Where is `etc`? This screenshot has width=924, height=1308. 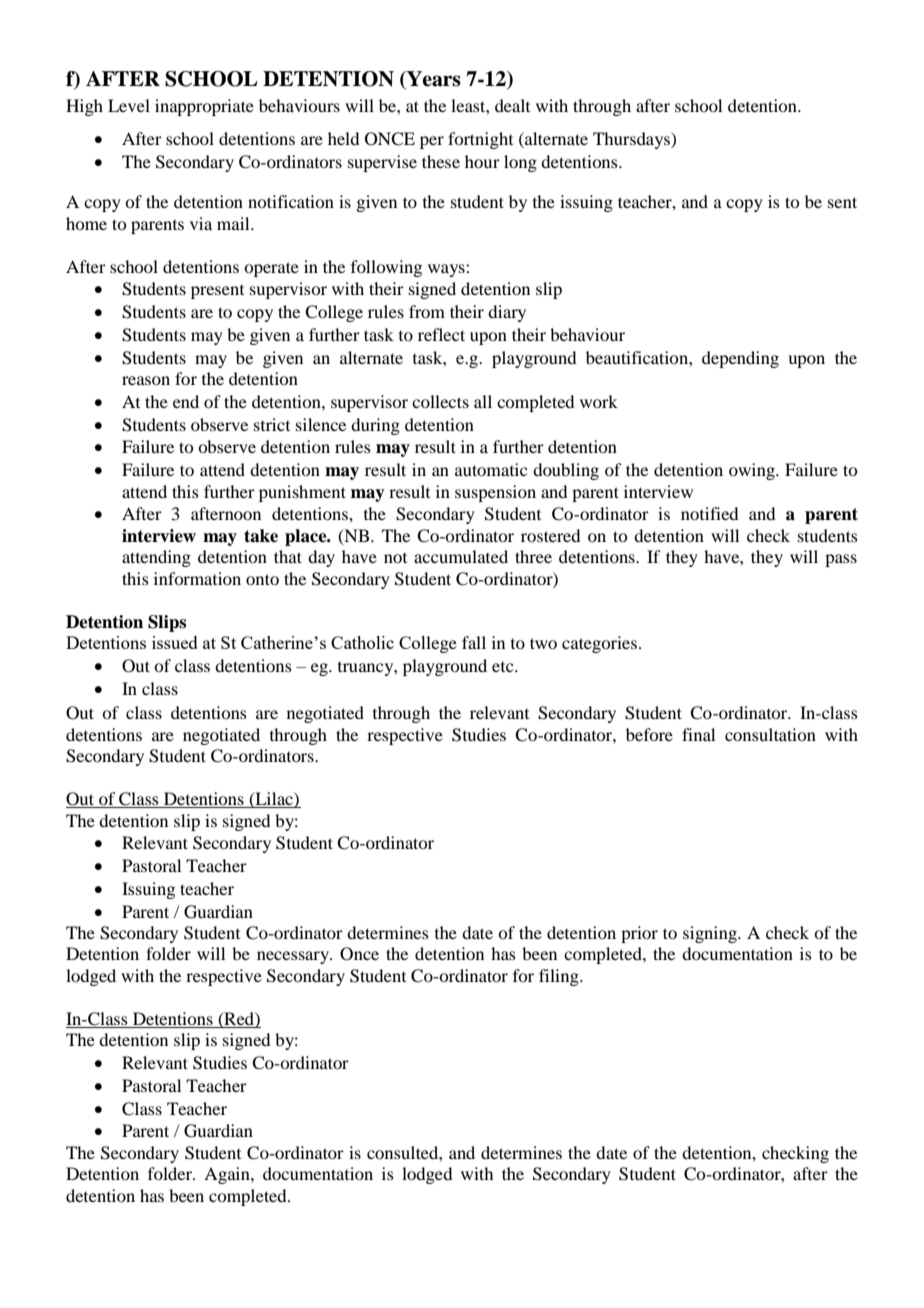 etc is located at coordinates (504, 667).
